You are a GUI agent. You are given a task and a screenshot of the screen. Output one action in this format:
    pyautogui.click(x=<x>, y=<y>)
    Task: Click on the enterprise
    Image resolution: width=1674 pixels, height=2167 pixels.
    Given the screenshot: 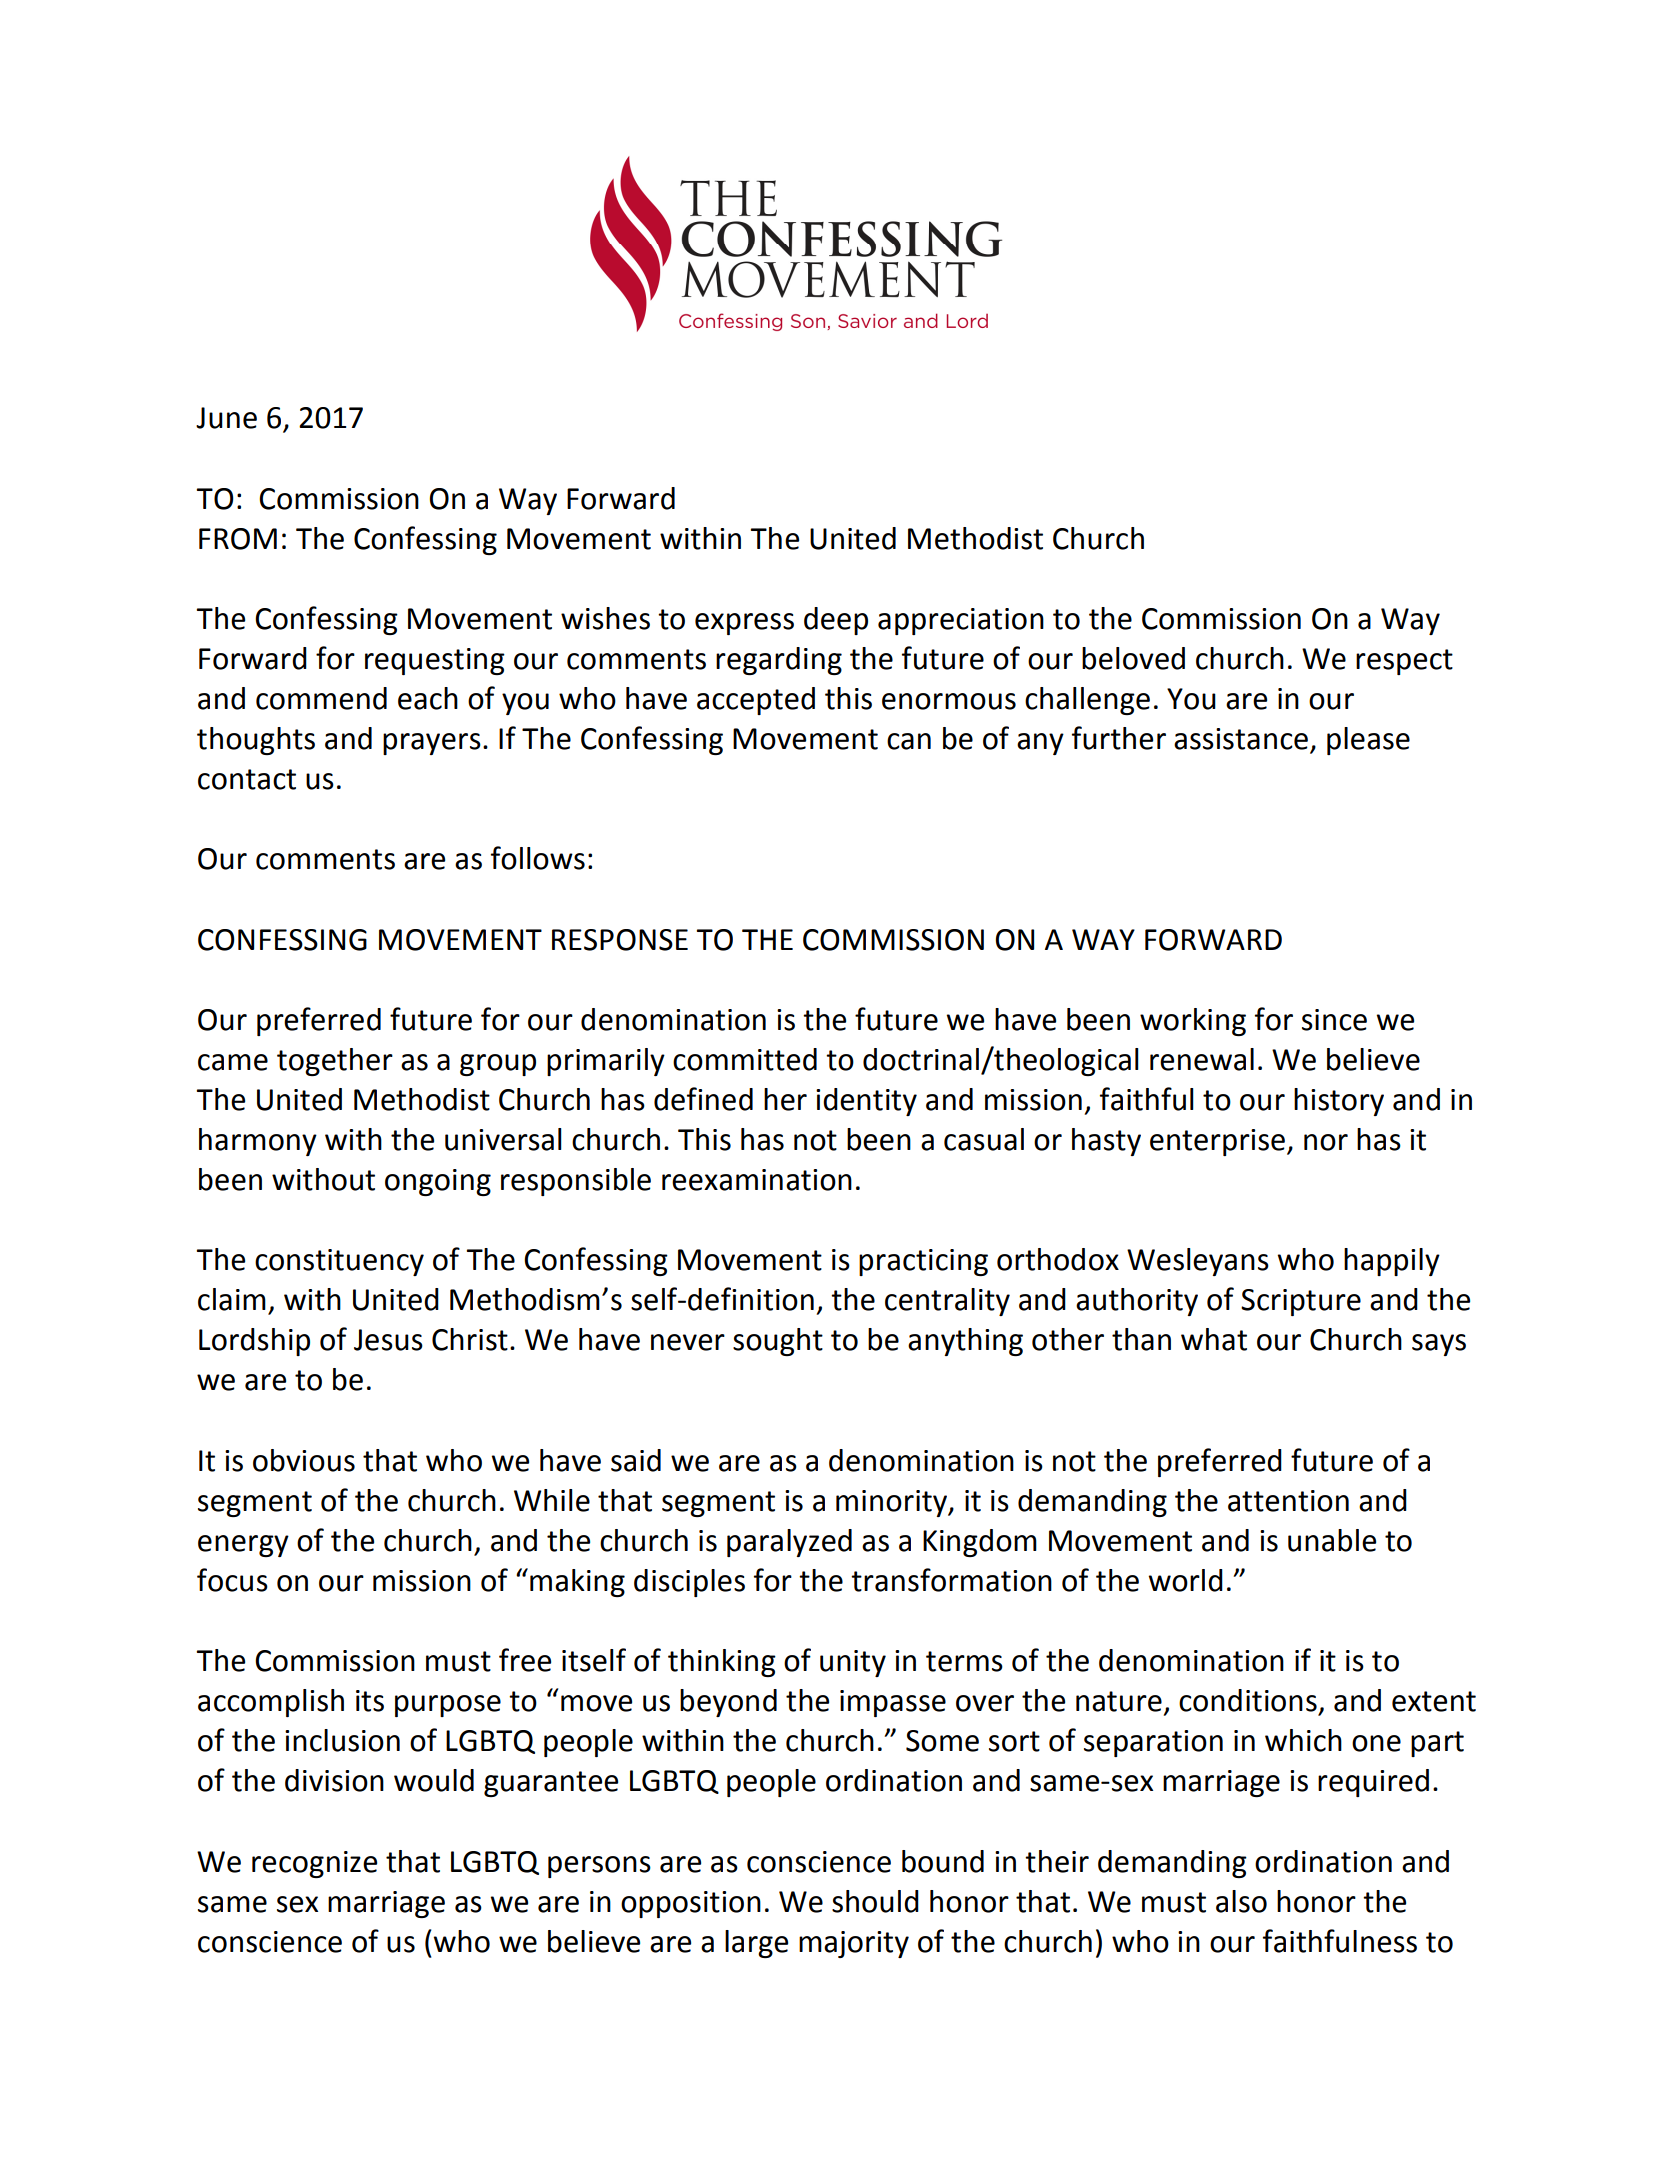 What is the action you would take?
    pyautogui.click(x=1217, y=1142)
